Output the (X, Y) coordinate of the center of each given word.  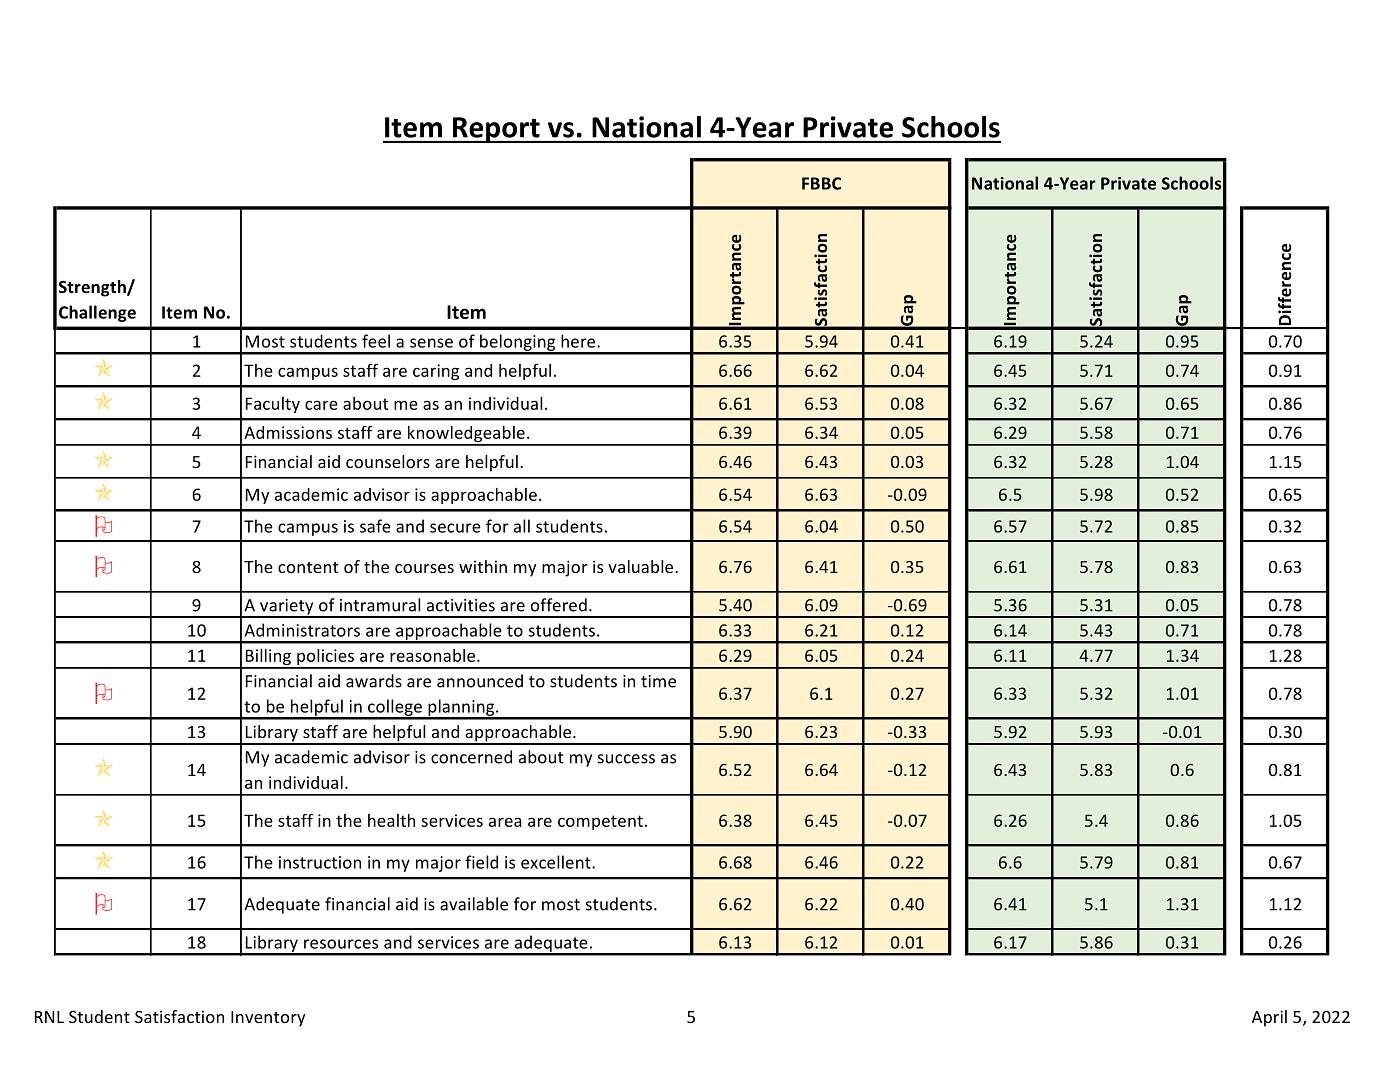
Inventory (268, 1019)
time (658, 681)
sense (431, 343)
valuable (642, 566)
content (308, 567)
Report (496, 130)
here (579, 341)
